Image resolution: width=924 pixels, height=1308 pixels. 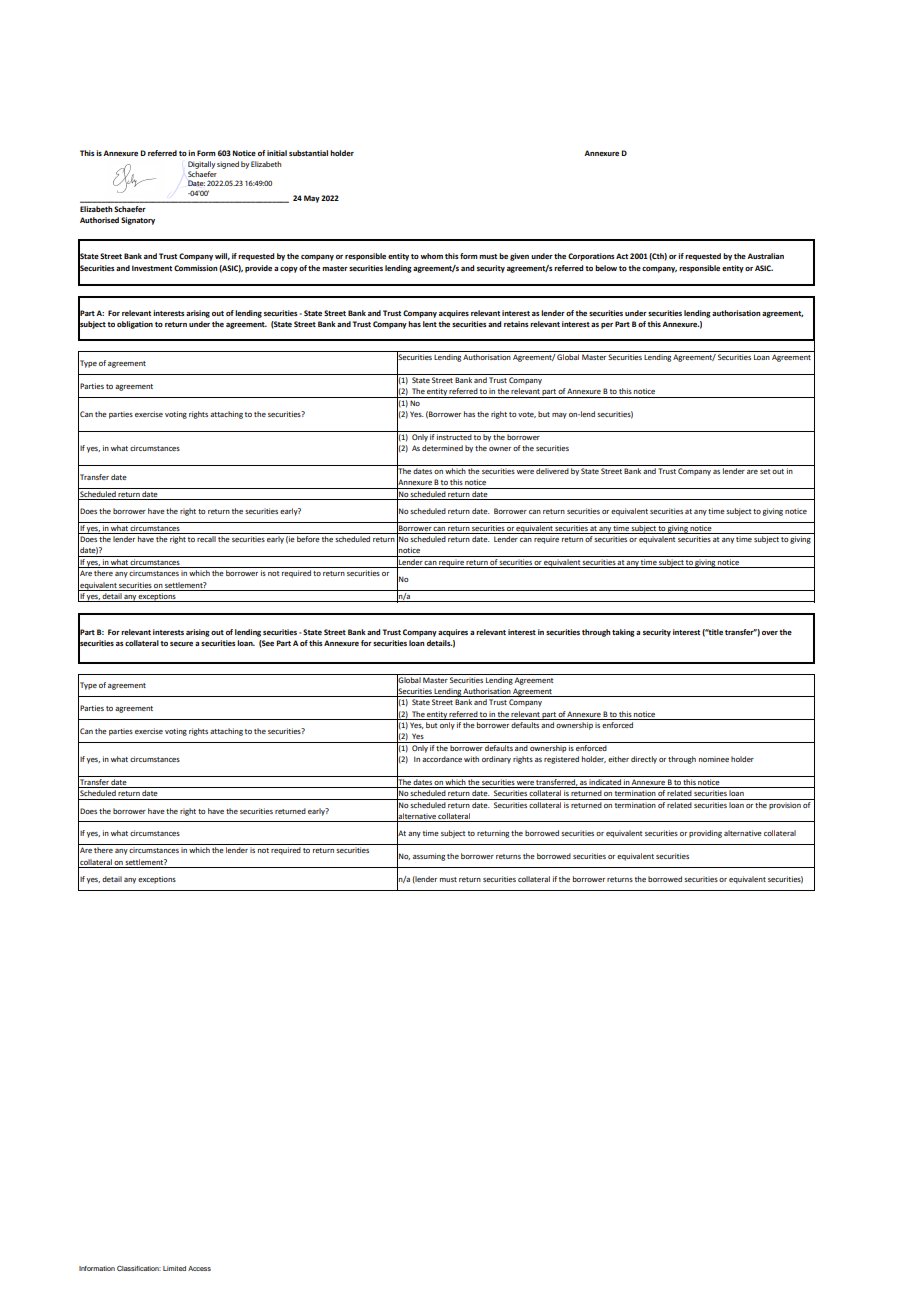 I want to click on Signatory, so click(x=138, y=221).
